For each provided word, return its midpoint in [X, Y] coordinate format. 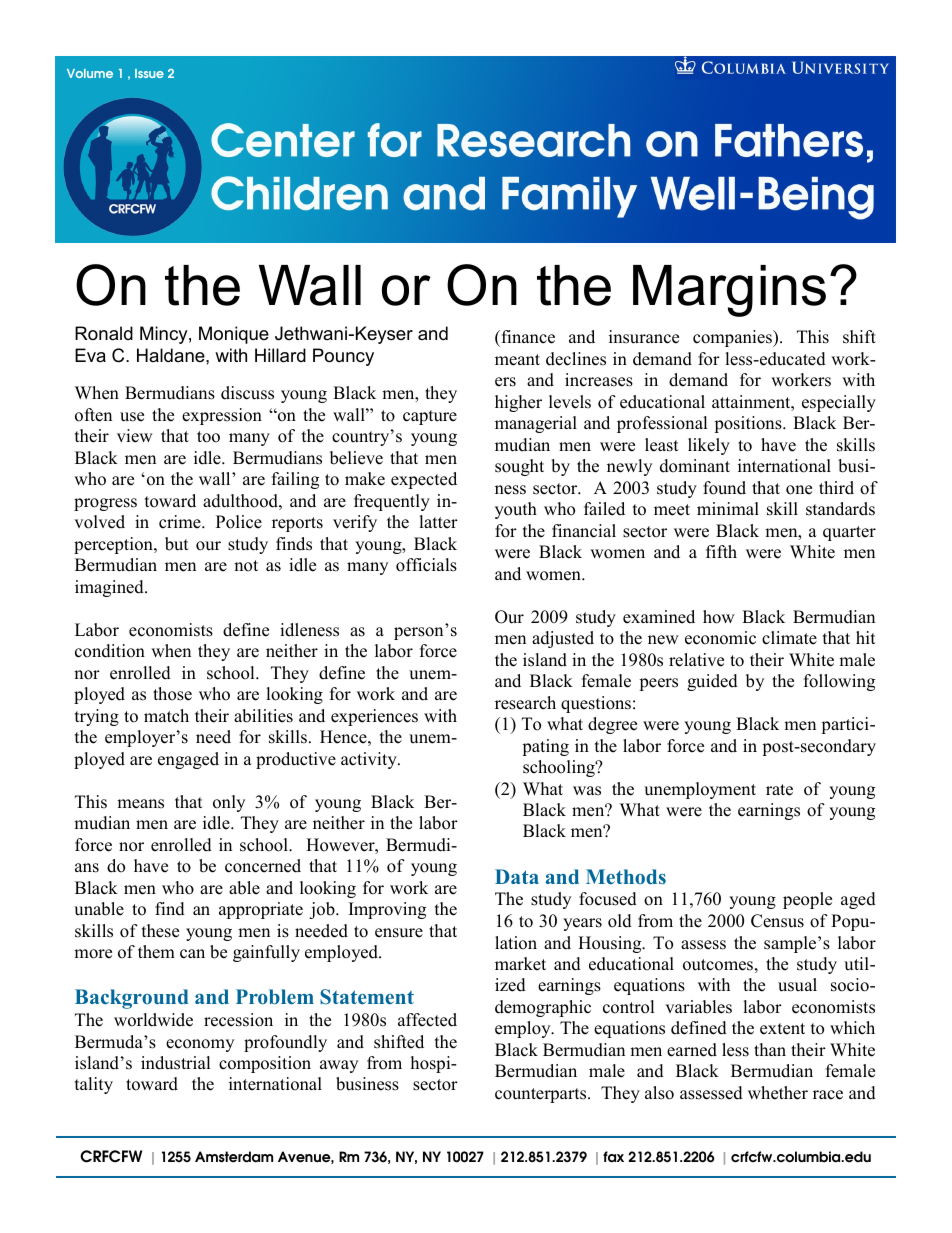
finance [527, 337]
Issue [149, 73]
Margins [729, 291]
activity [370, 760]
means [140, 804]
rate [779, 790]
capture [430, 417]
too [208, 437]
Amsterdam [234, 1157]
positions [749, 424]
